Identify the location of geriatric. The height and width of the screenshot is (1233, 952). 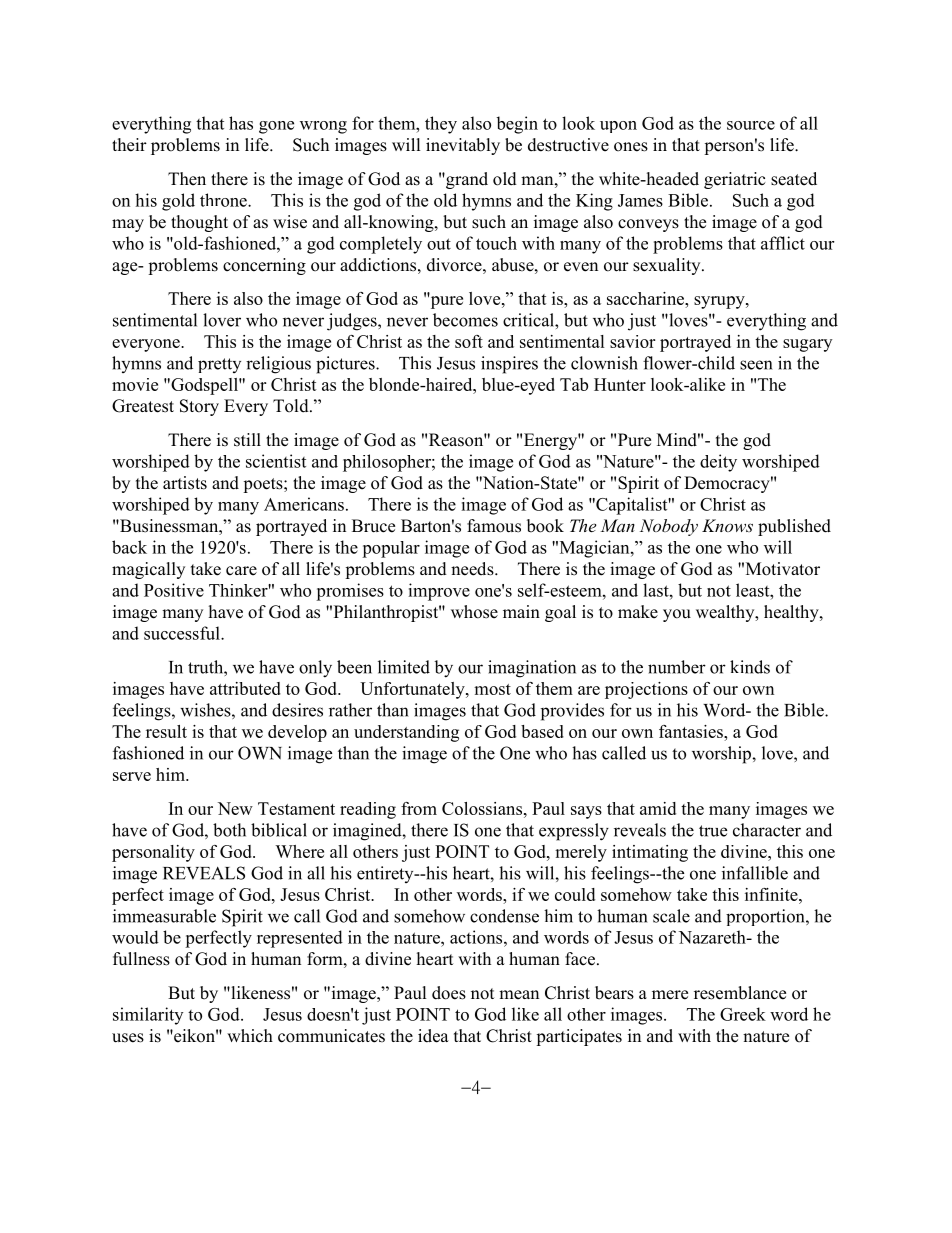
(735, 180).
